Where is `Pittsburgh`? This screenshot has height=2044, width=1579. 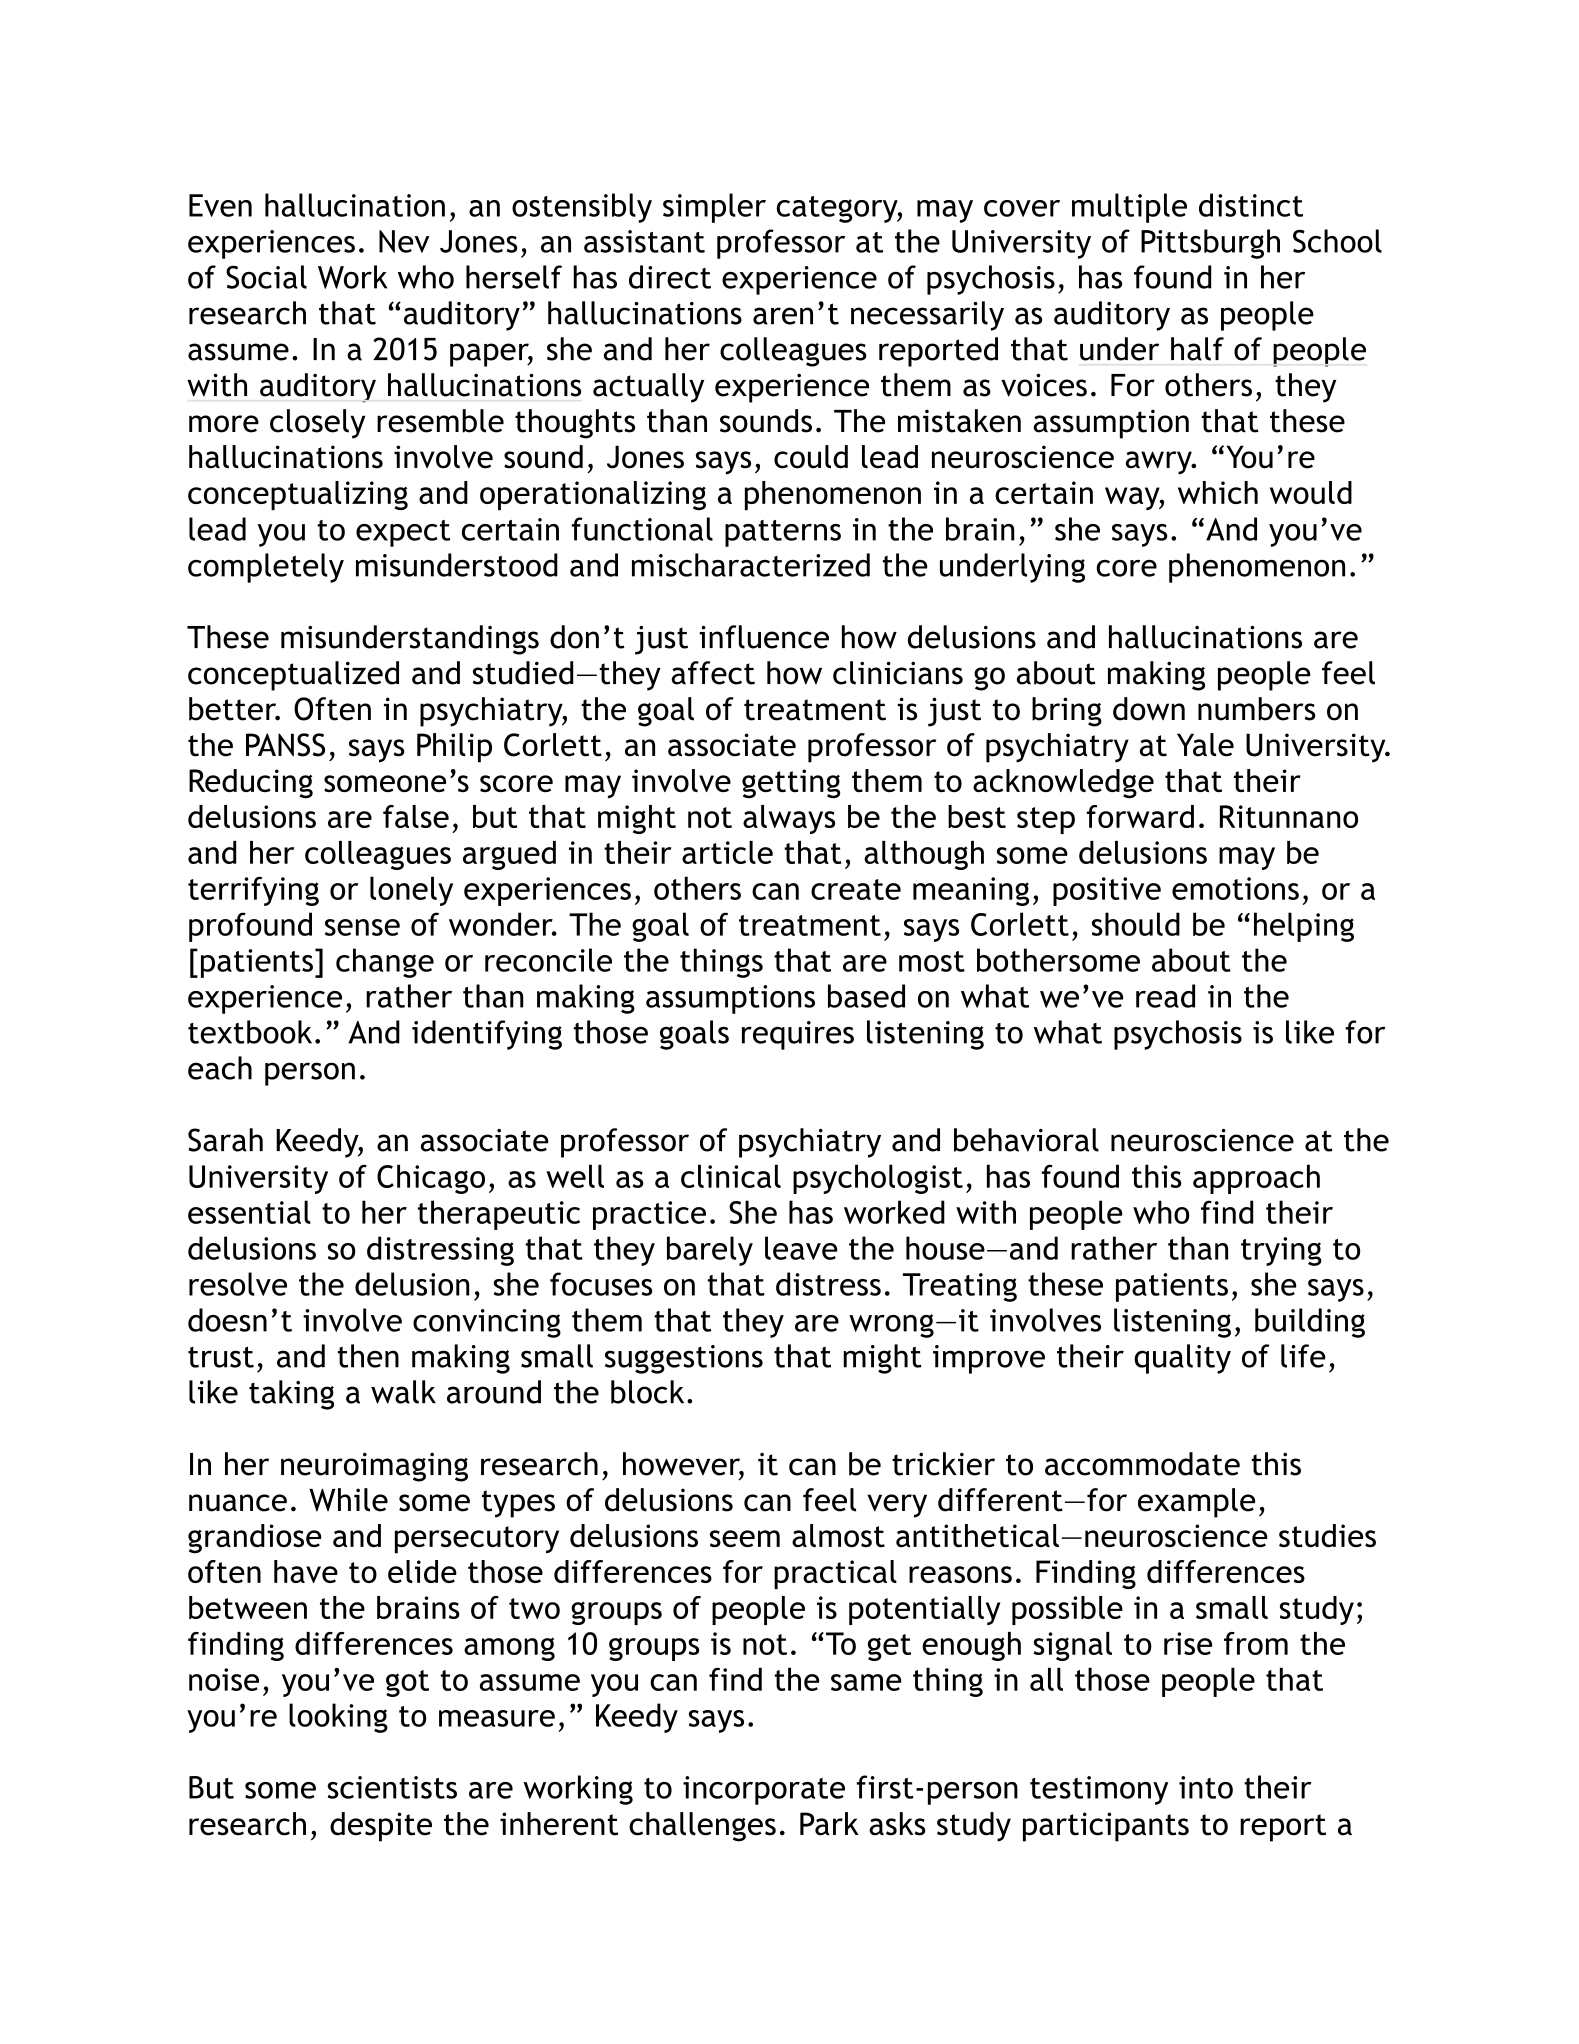
Pittsburgh is located at coordinates (1210, 244).
